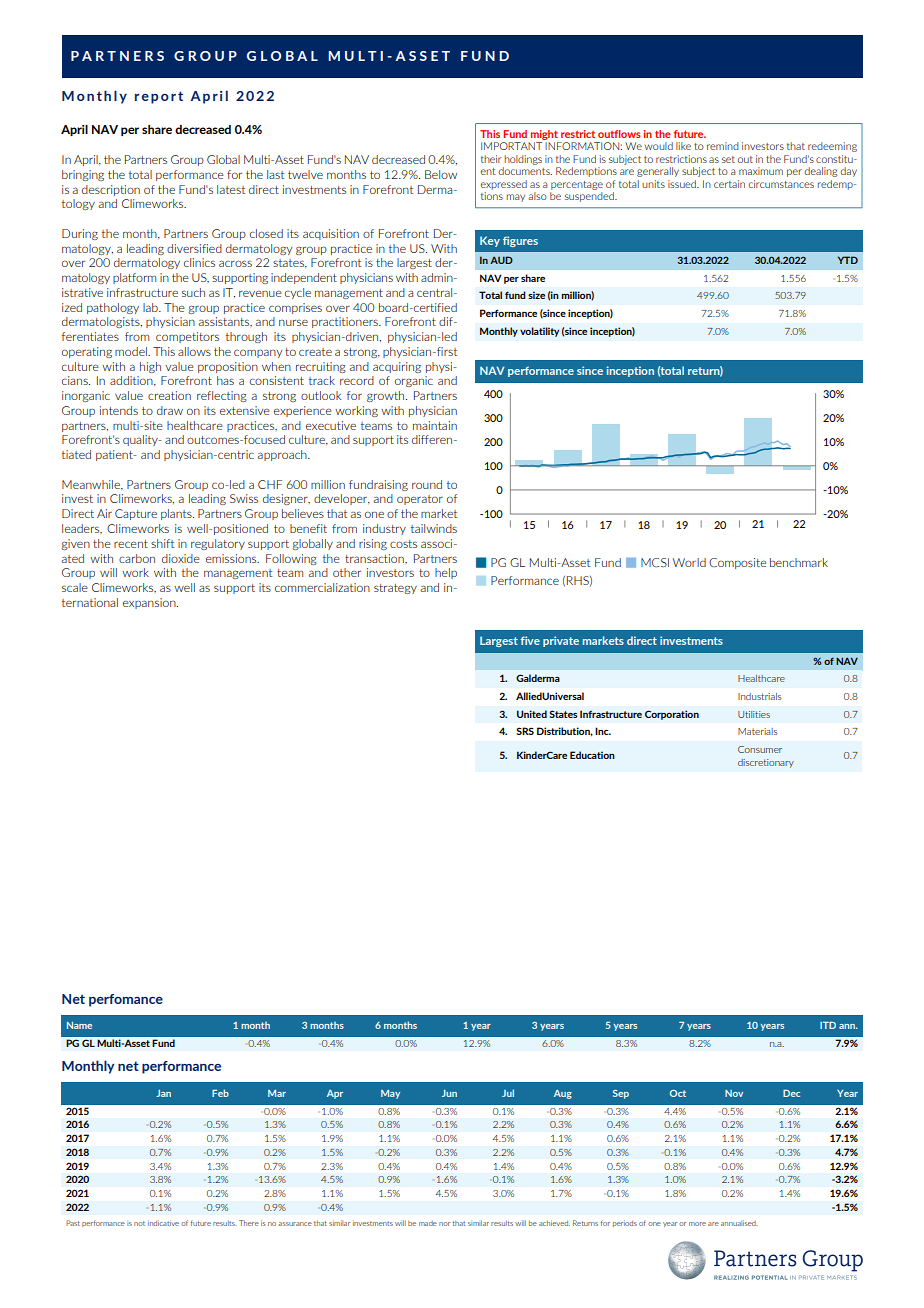  I want to click on ITD, so click(828, 1025).
